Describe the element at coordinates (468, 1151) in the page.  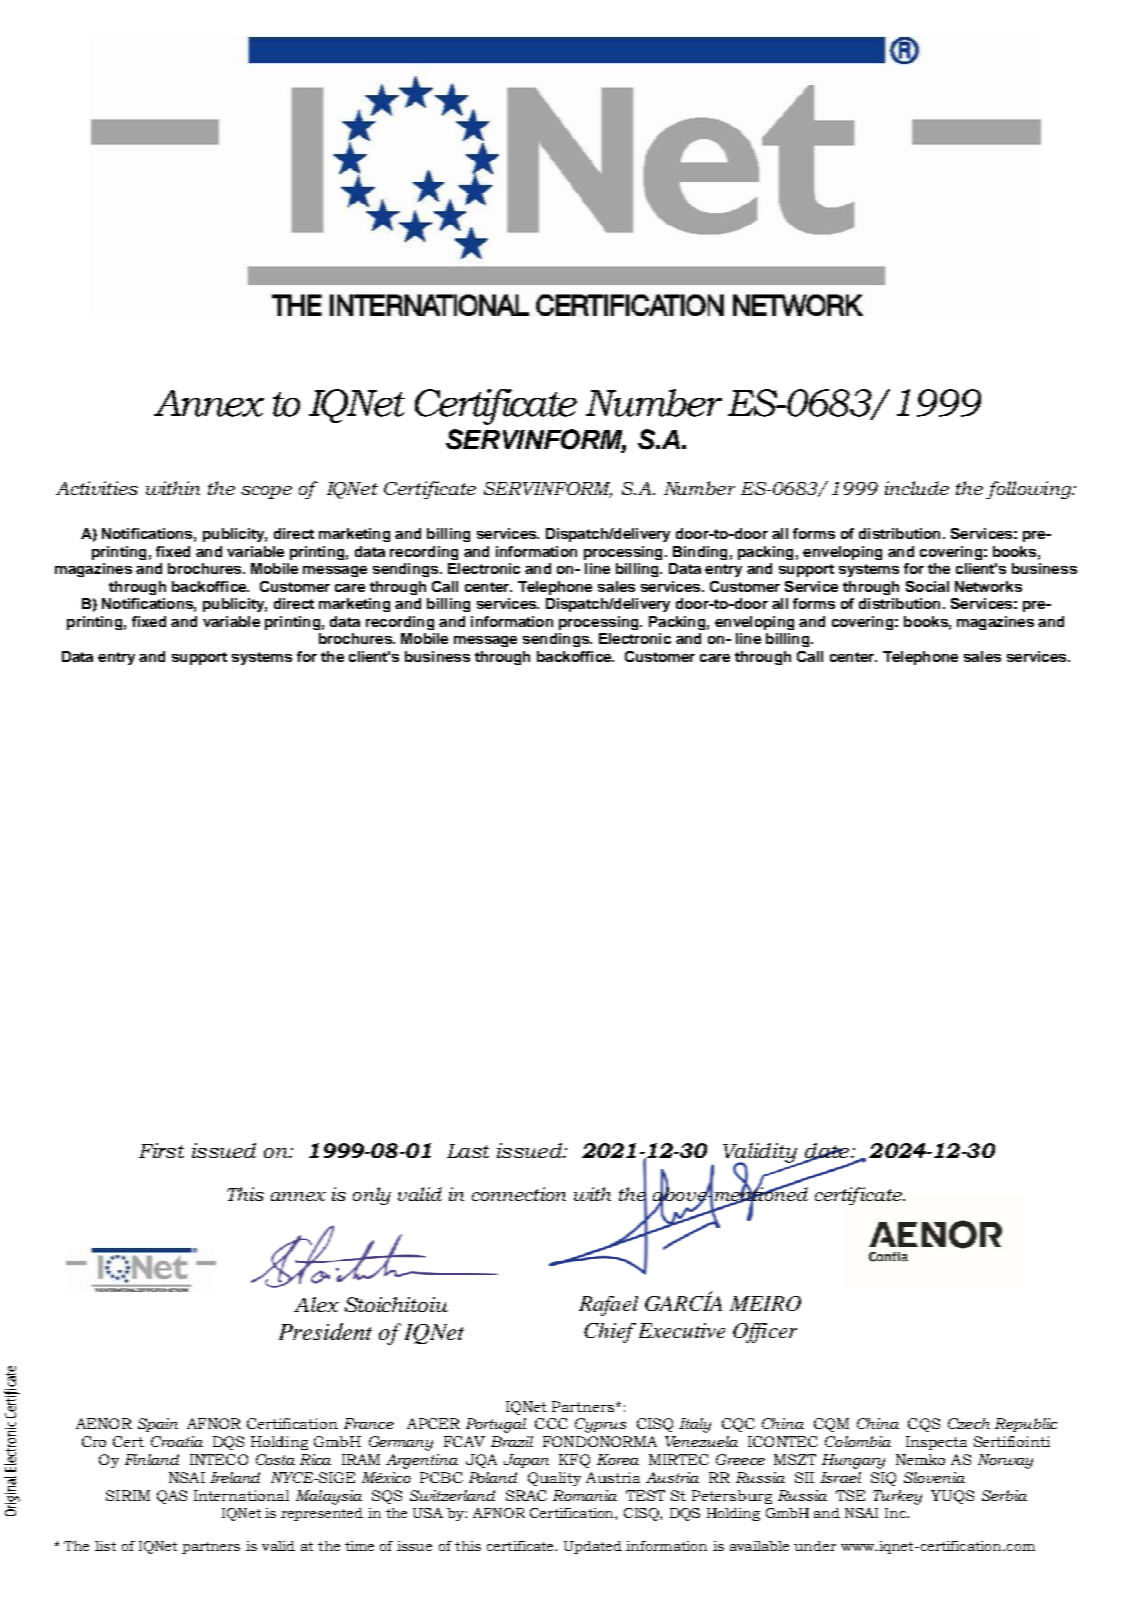
I see `Last` at that location.
